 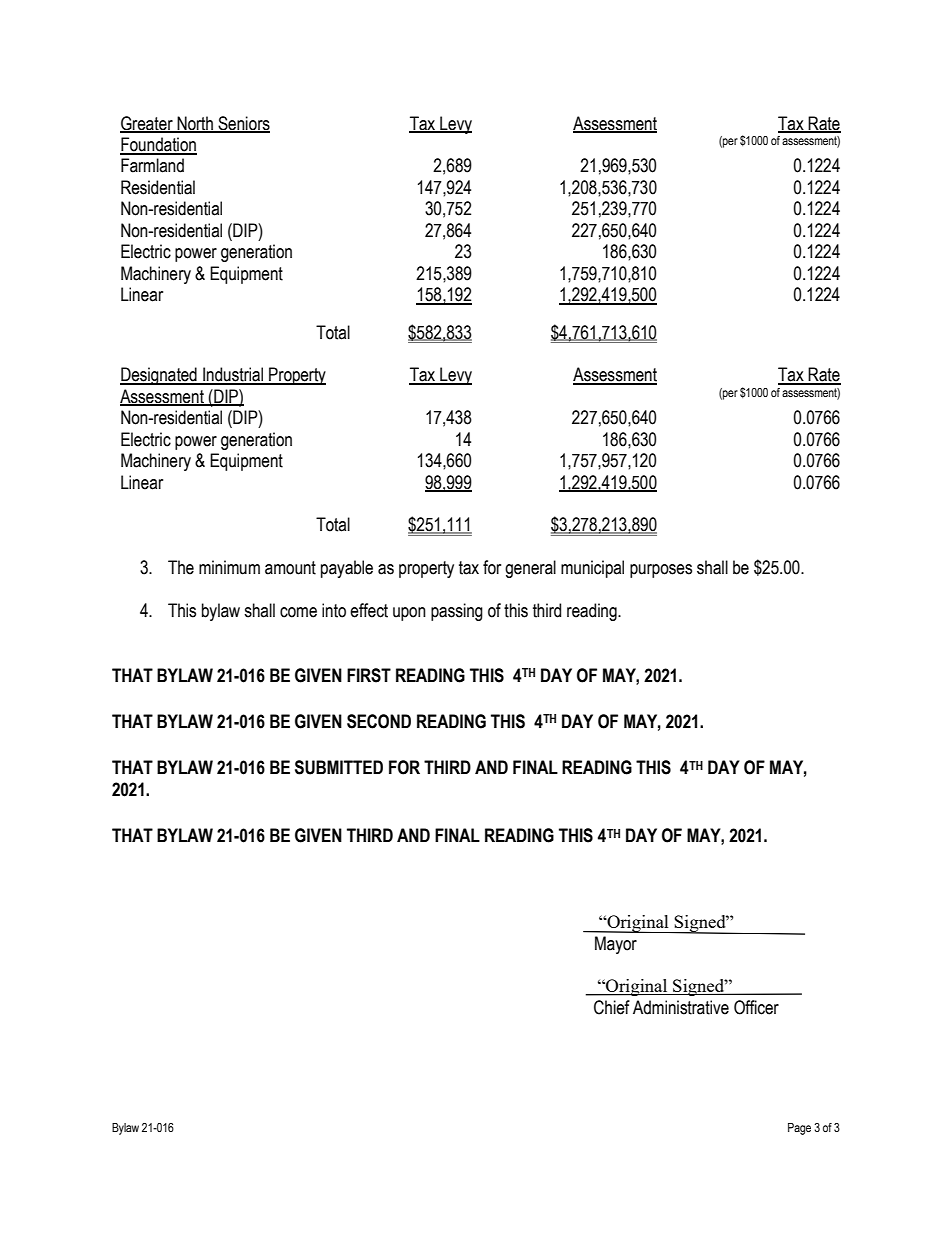 I want to click on North, so click(x=195, y=124).
